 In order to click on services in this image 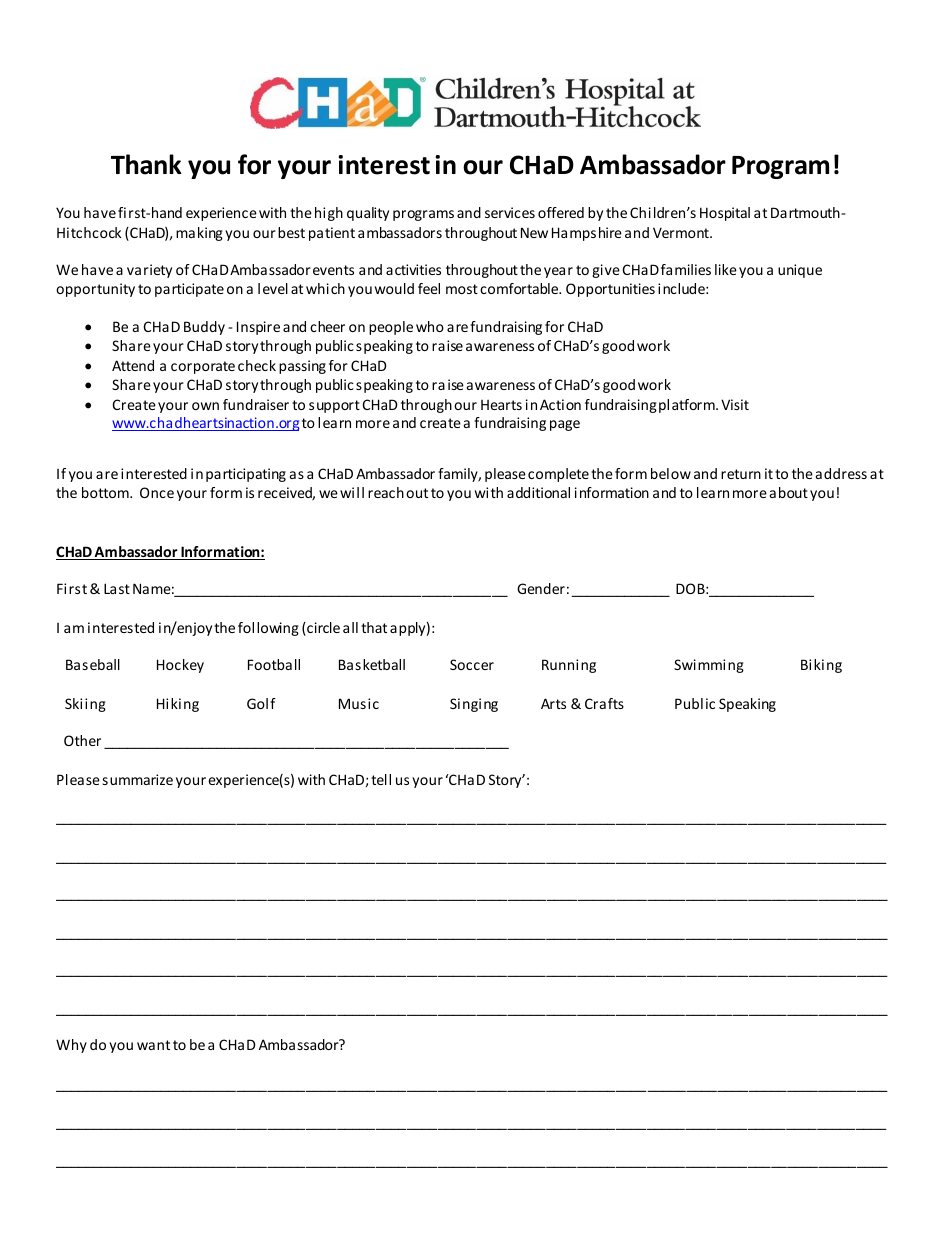, I will do `click(510, 212)`.
